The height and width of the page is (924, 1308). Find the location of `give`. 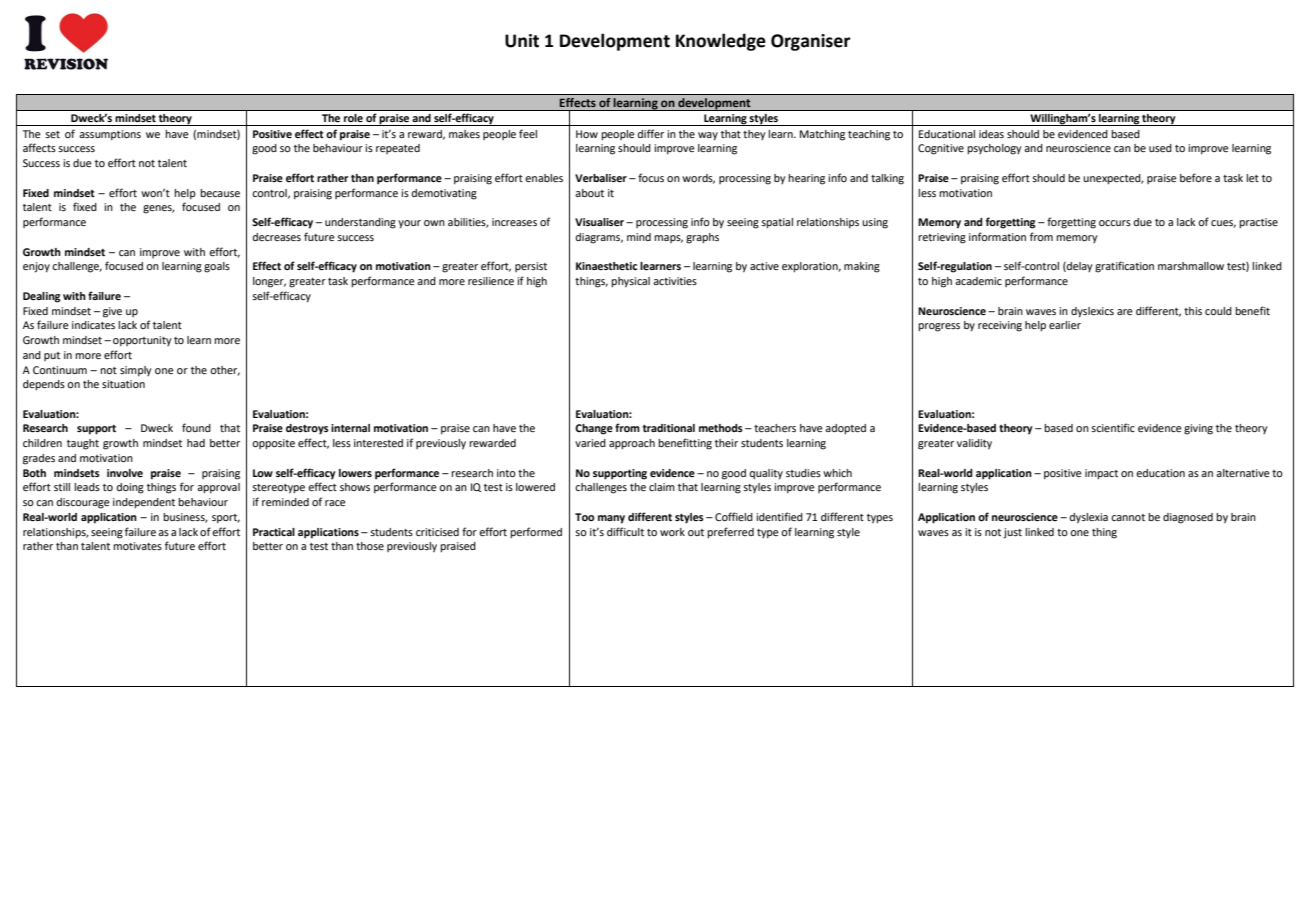

give is located at coordinates (112, 312).
